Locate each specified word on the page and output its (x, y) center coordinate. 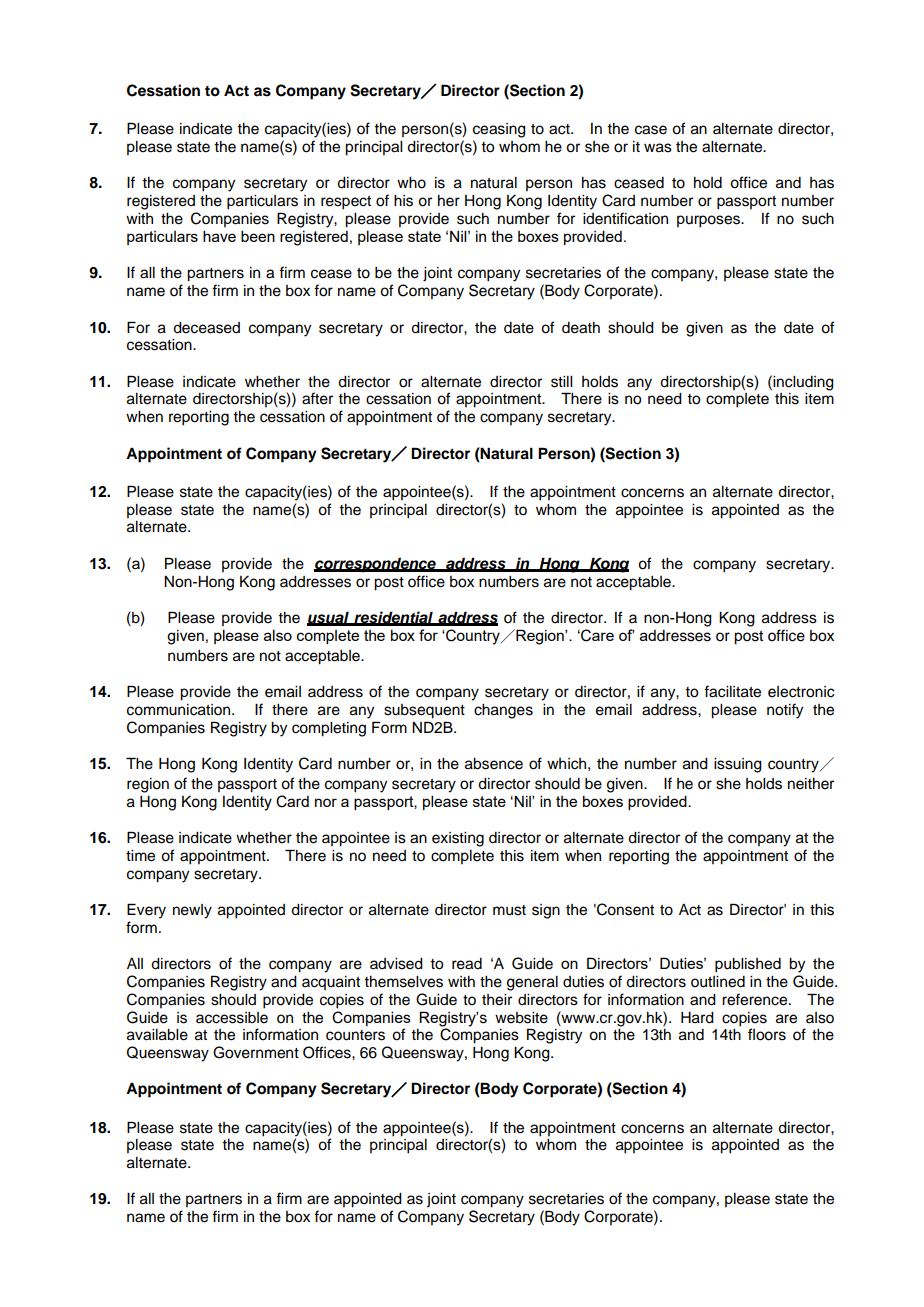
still (561, 382)
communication (180, 710)
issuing (738, 765)
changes (503, 711)
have (219, 236)
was (658, 148)
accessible (232, 1018)
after (317, 398)
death (581, 328)
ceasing (499, 130)
